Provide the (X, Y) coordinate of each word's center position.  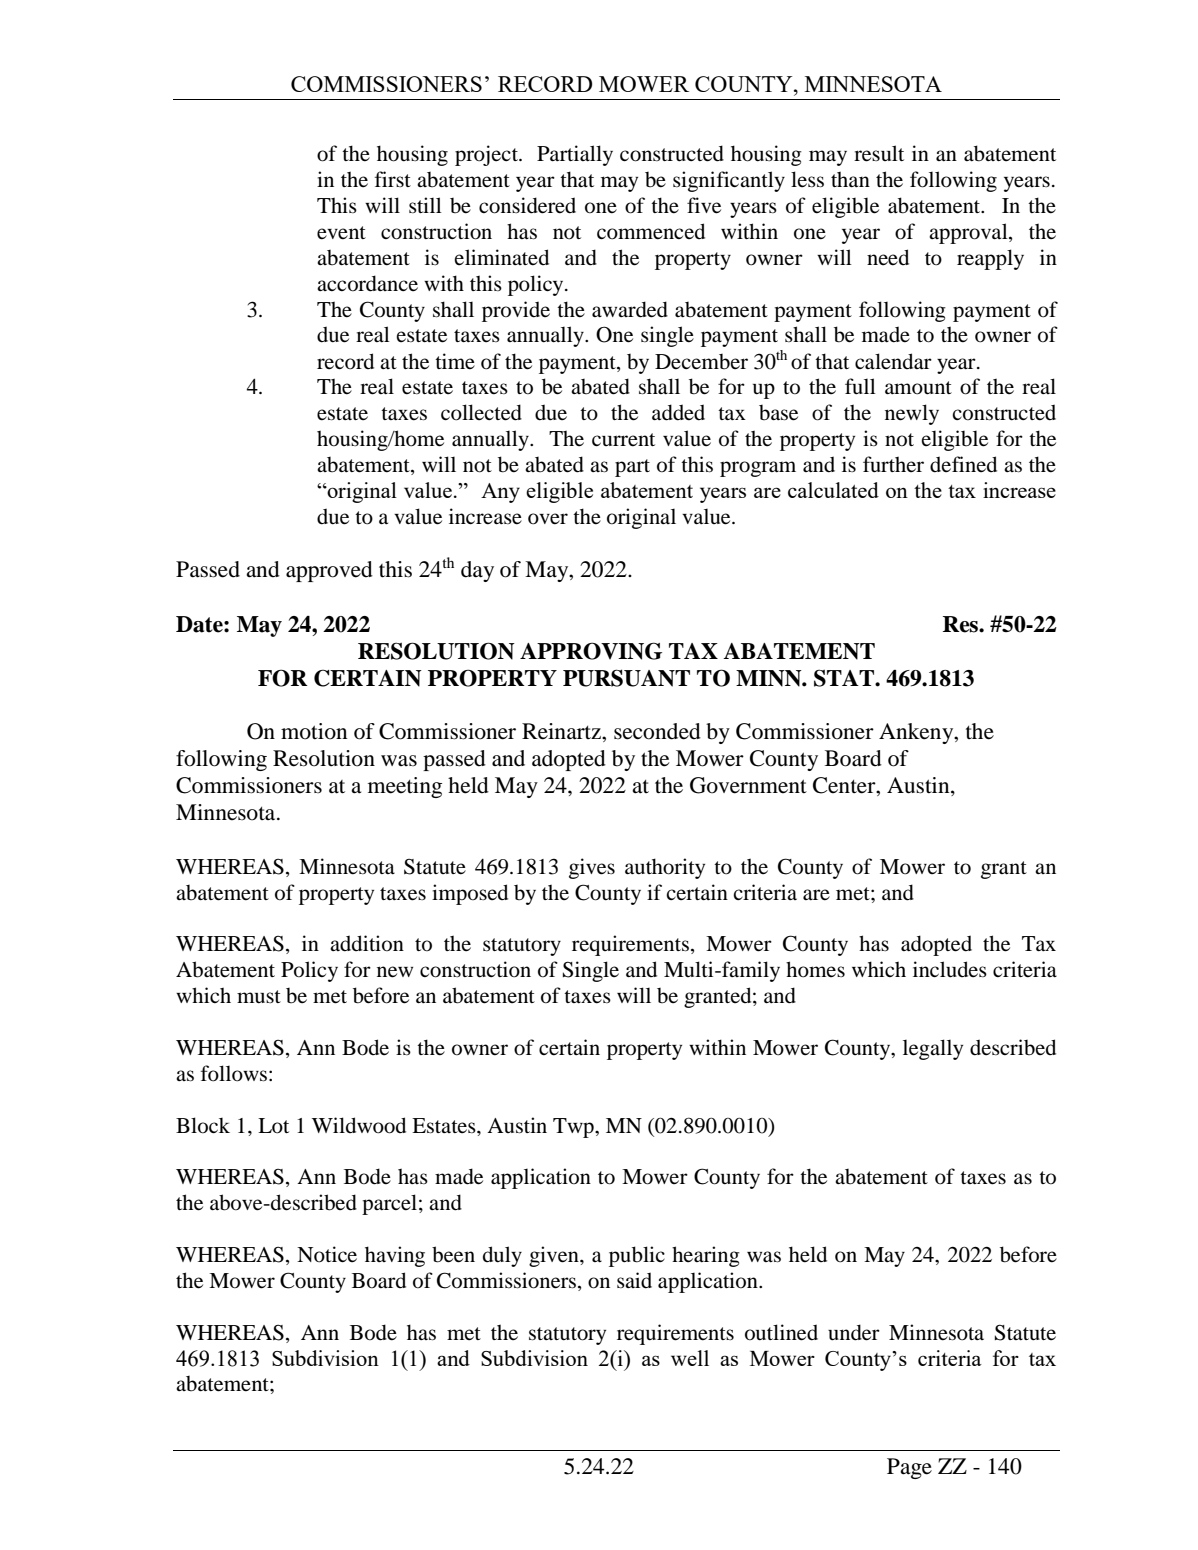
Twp (574, 1128)
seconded (657, 731)
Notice (327, 1254)
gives (592, 868)
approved (329, 571)
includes (950, 969)
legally (933, 1049)
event (341, 233)
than (850, 179)
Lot (273, 1126)
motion (314, 731)
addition (367, 943)
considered (527, 205)
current (623, 440)
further (893, 464)
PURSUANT (626, 678)
